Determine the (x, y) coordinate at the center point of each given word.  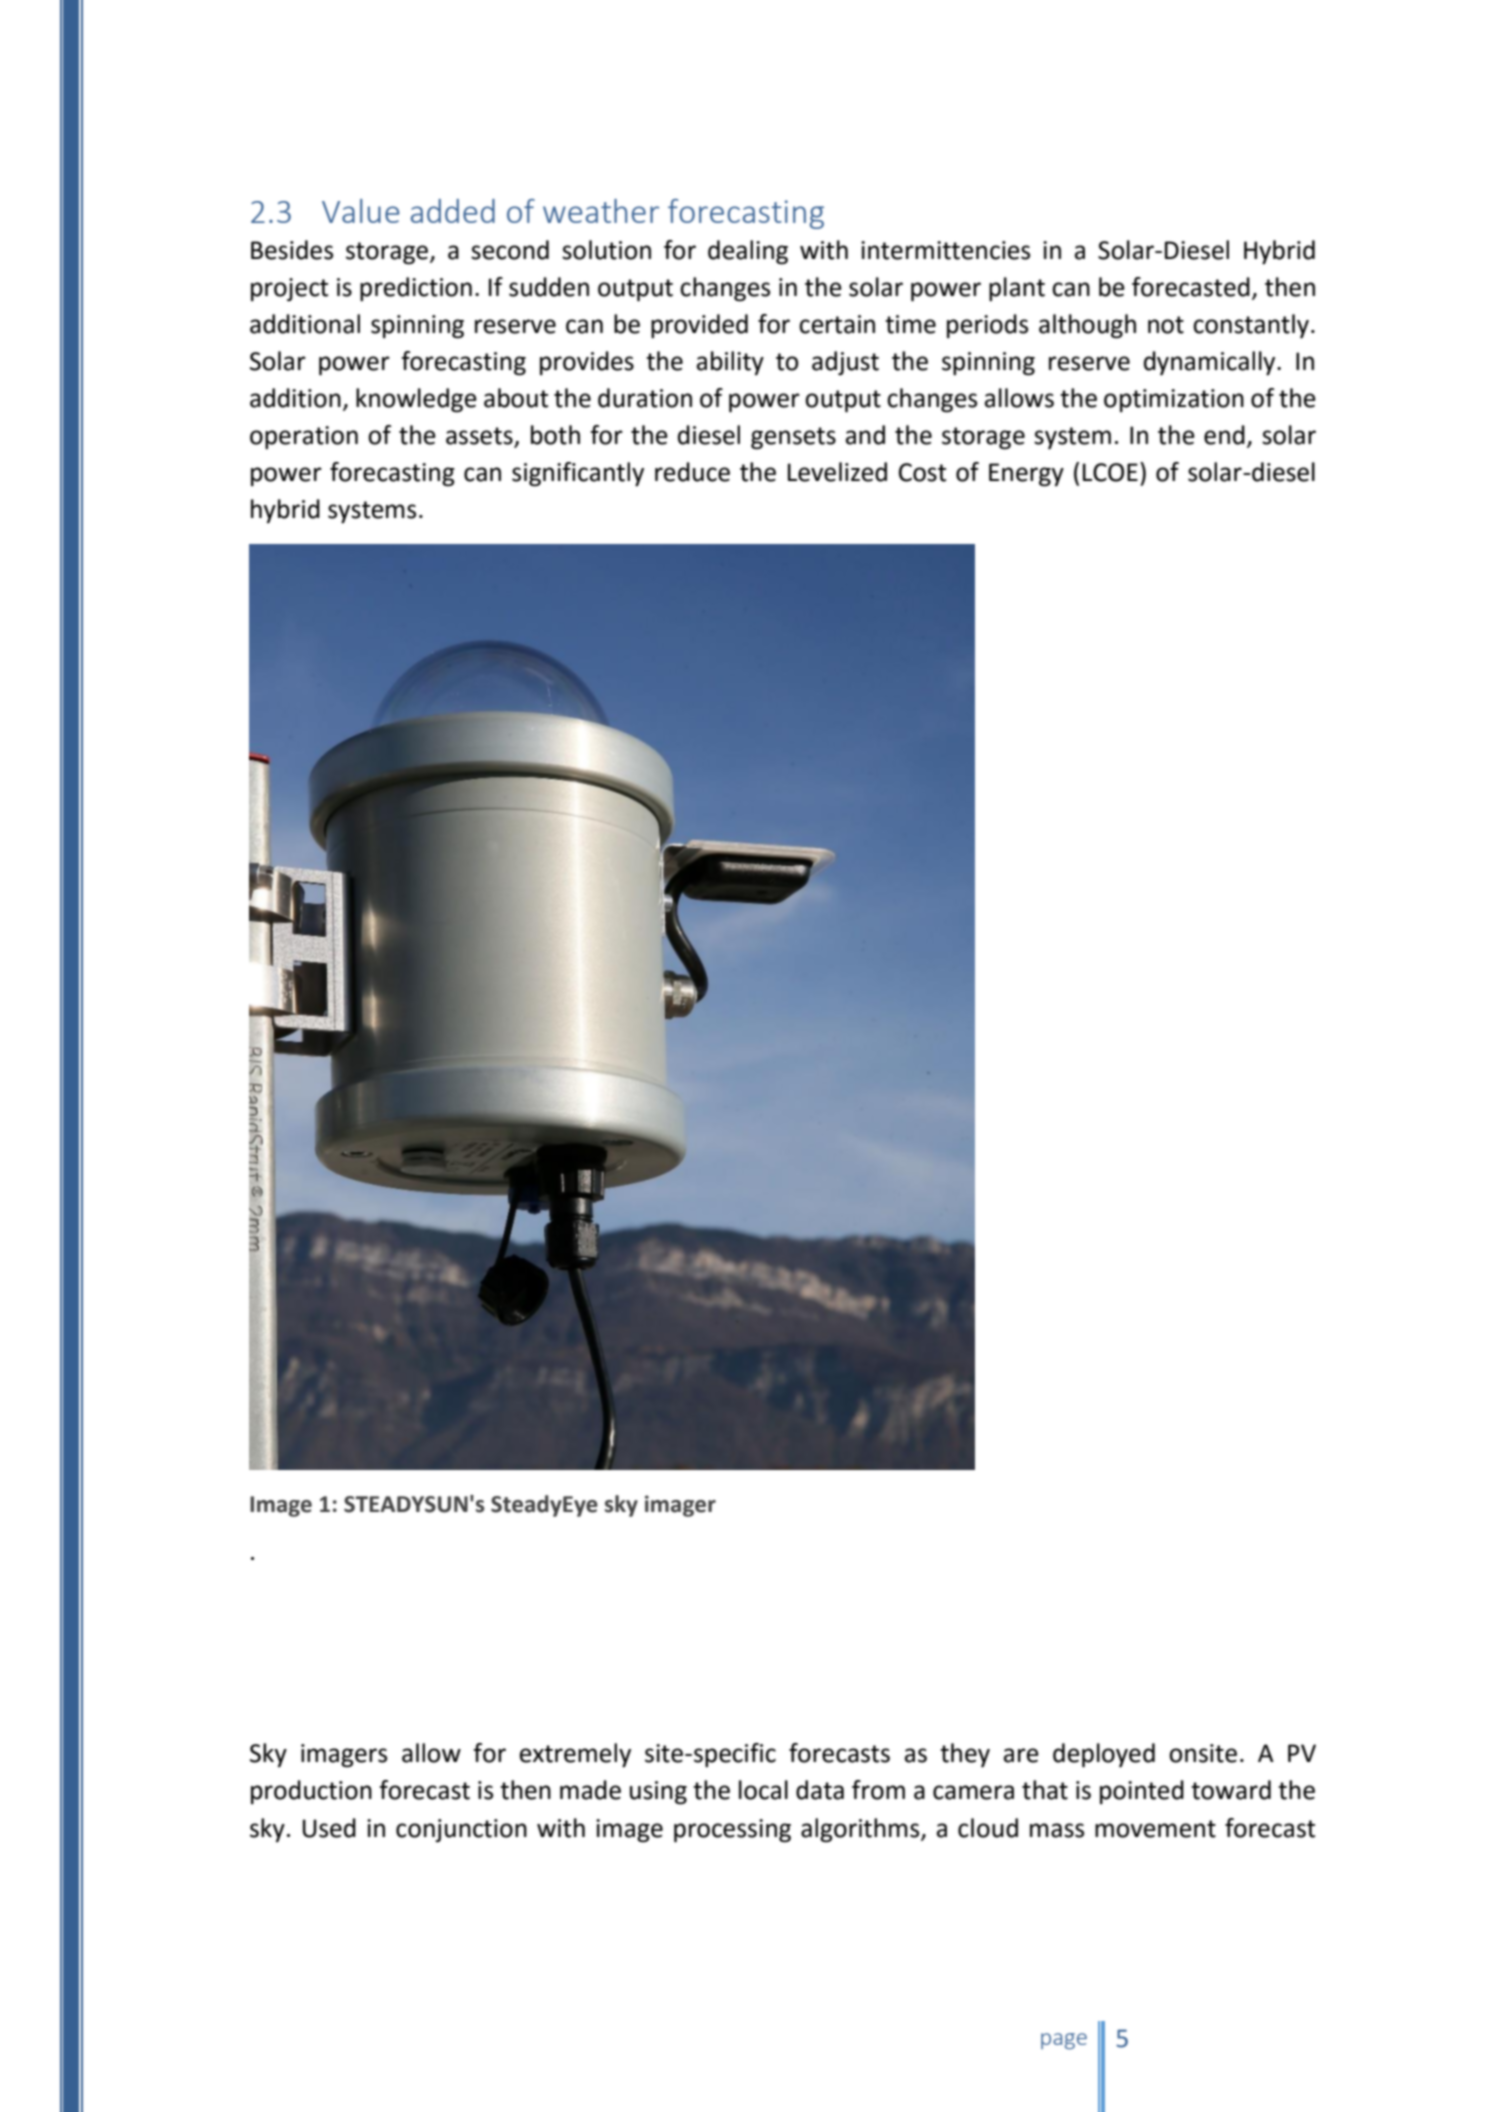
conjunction (461, 1830)
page (1064, 2041)
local (763, 1790)
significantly (578, 474)
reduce (692, 472)
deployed (1104, 1755)
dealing (748, 252)
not (1166, 325)
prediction (416, 289)
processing (732, 1831)
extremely (575, 1755)
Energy (1026, 475)
